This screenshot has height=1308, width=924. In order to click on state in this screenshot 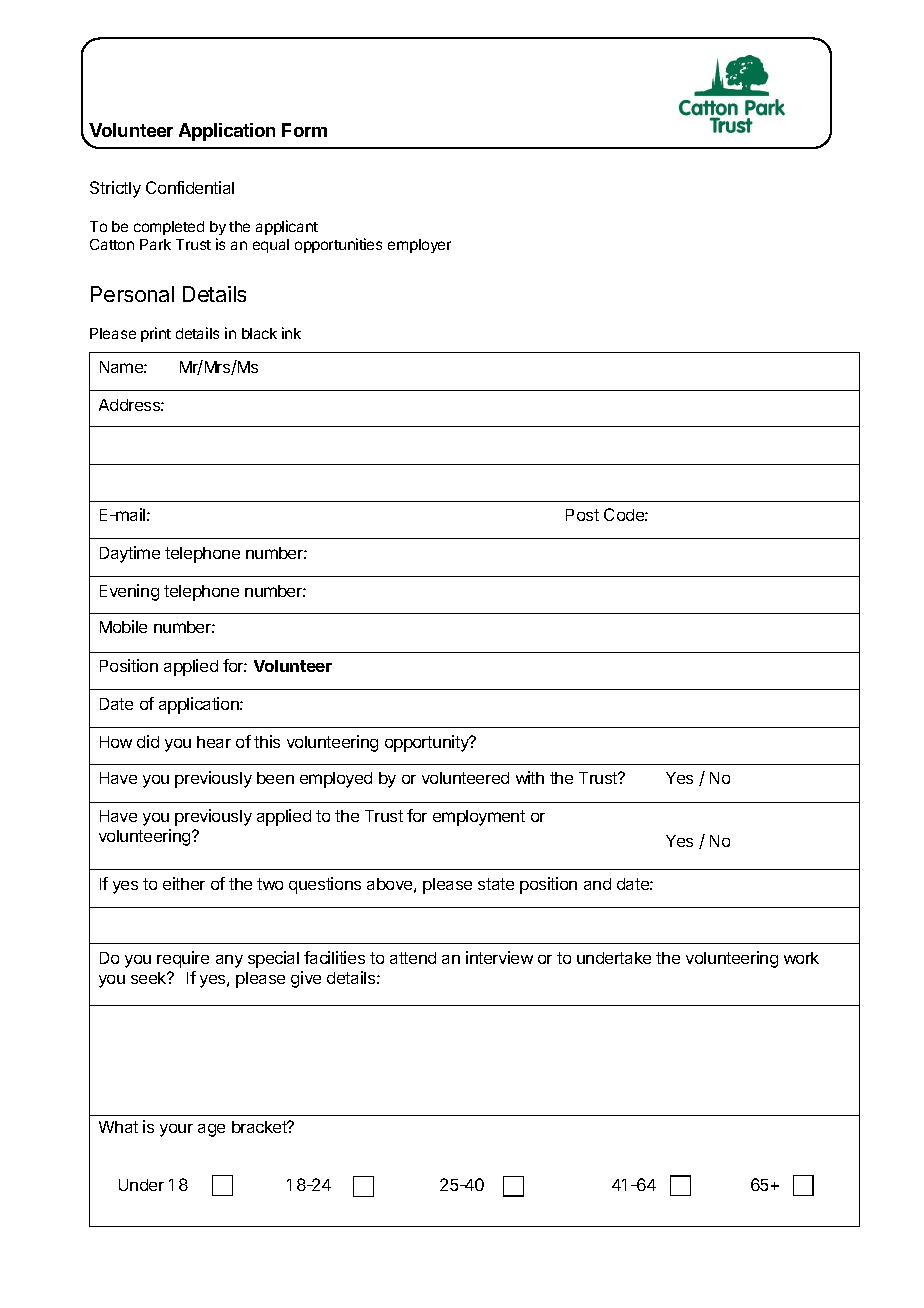, I will do `click(496, 884)`.
